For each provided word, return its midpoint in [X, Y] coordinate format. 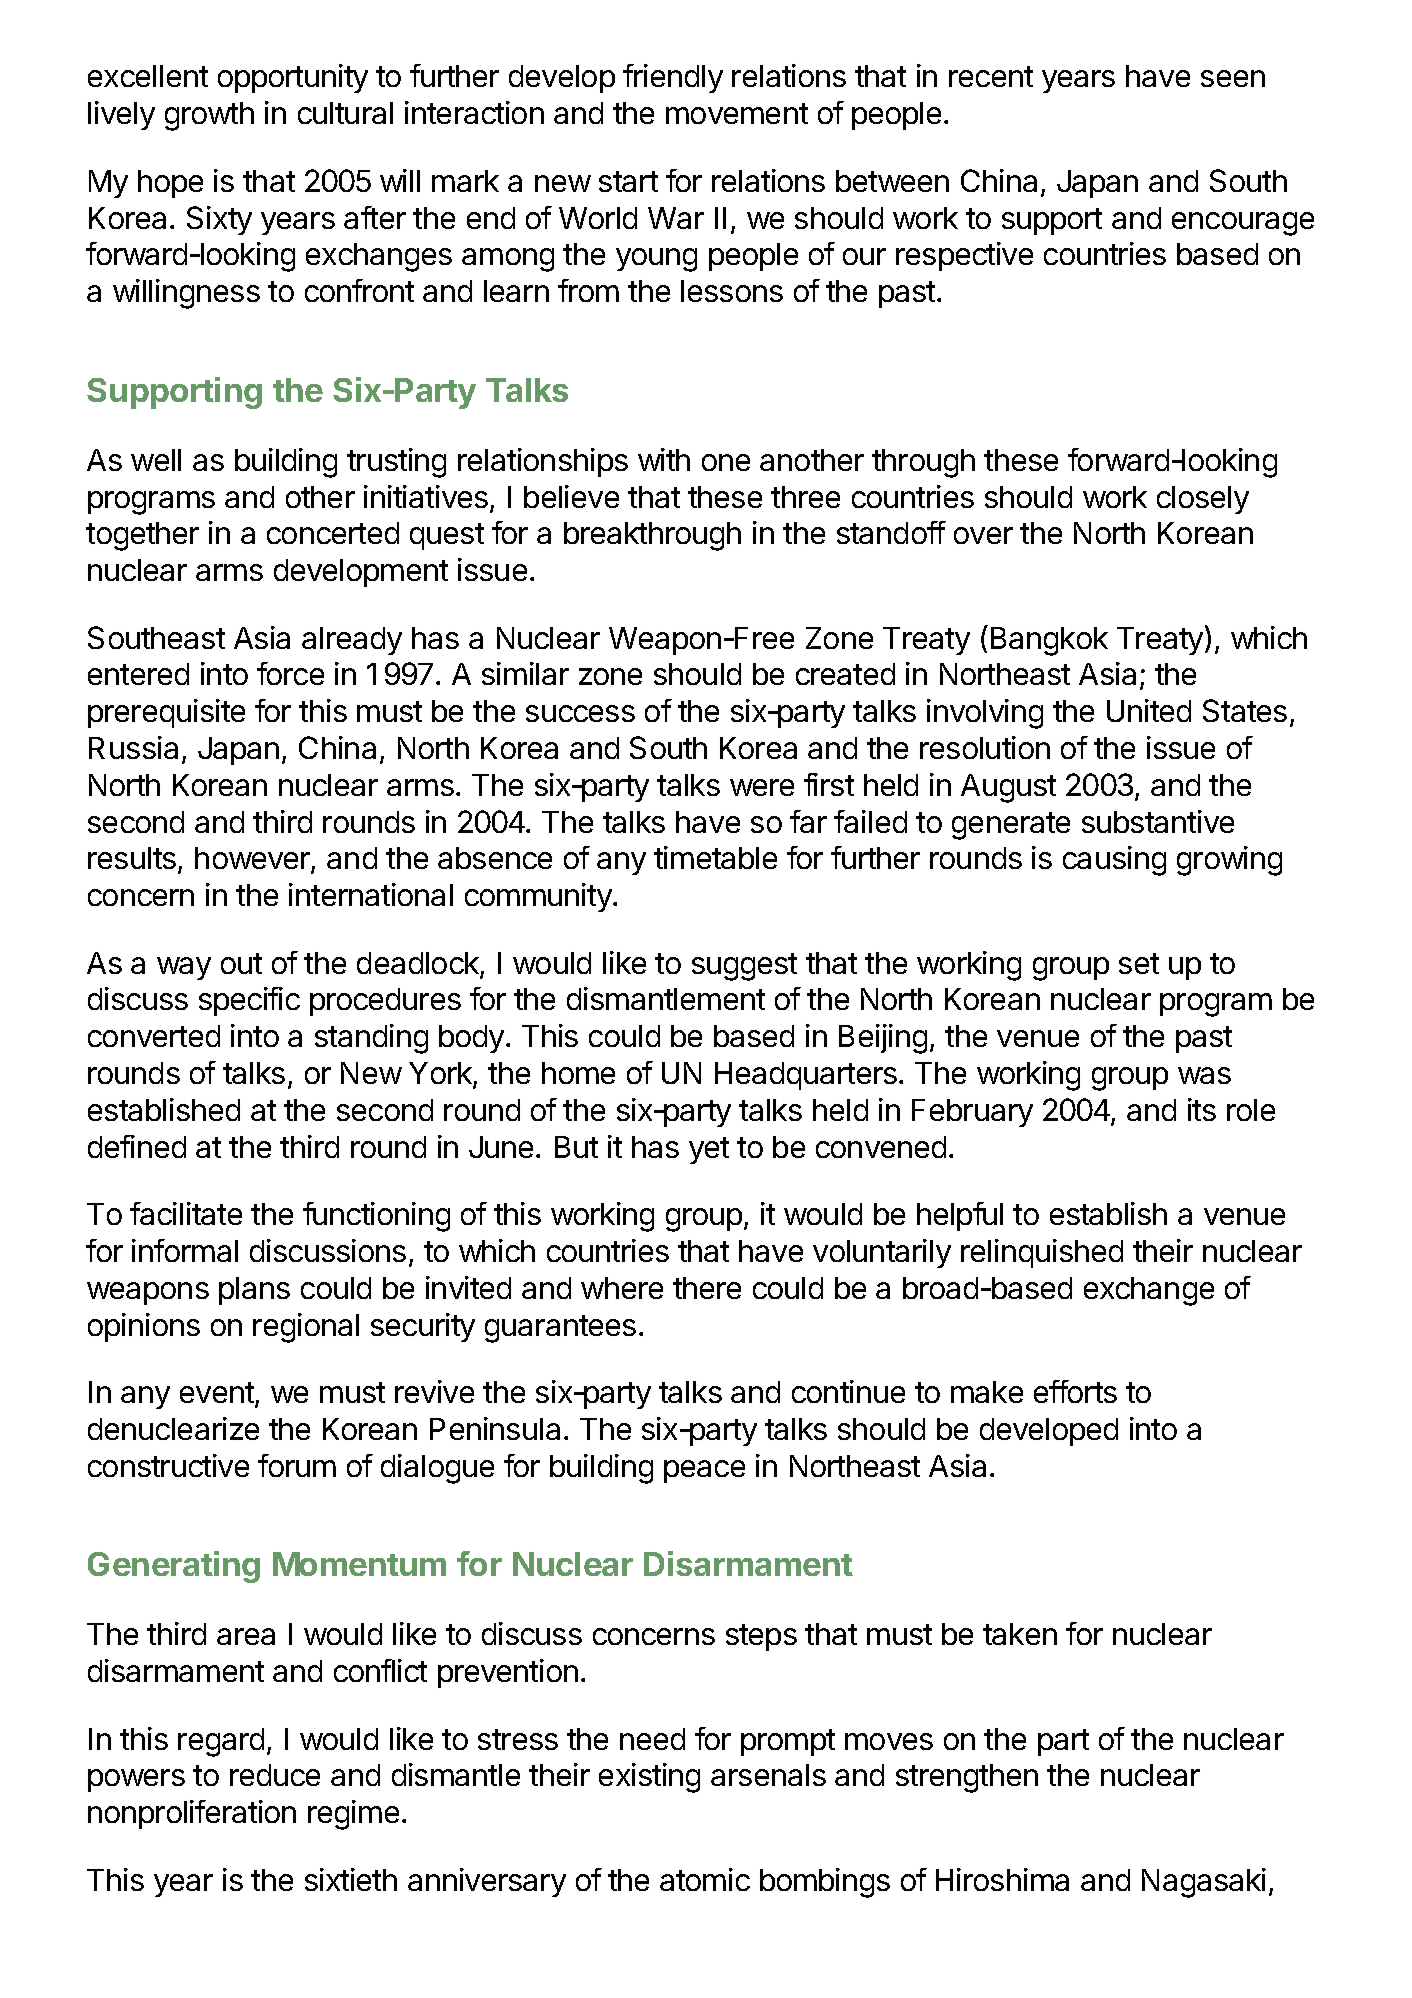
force [290, 673]
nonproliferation [192, 1814]
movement [737, 113]
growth [209, 116]
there [707, 1288]
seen [1233, 78]
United [1149, 710]
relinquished [1042, 1253]
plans [254, 1291]
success [580, 713]
